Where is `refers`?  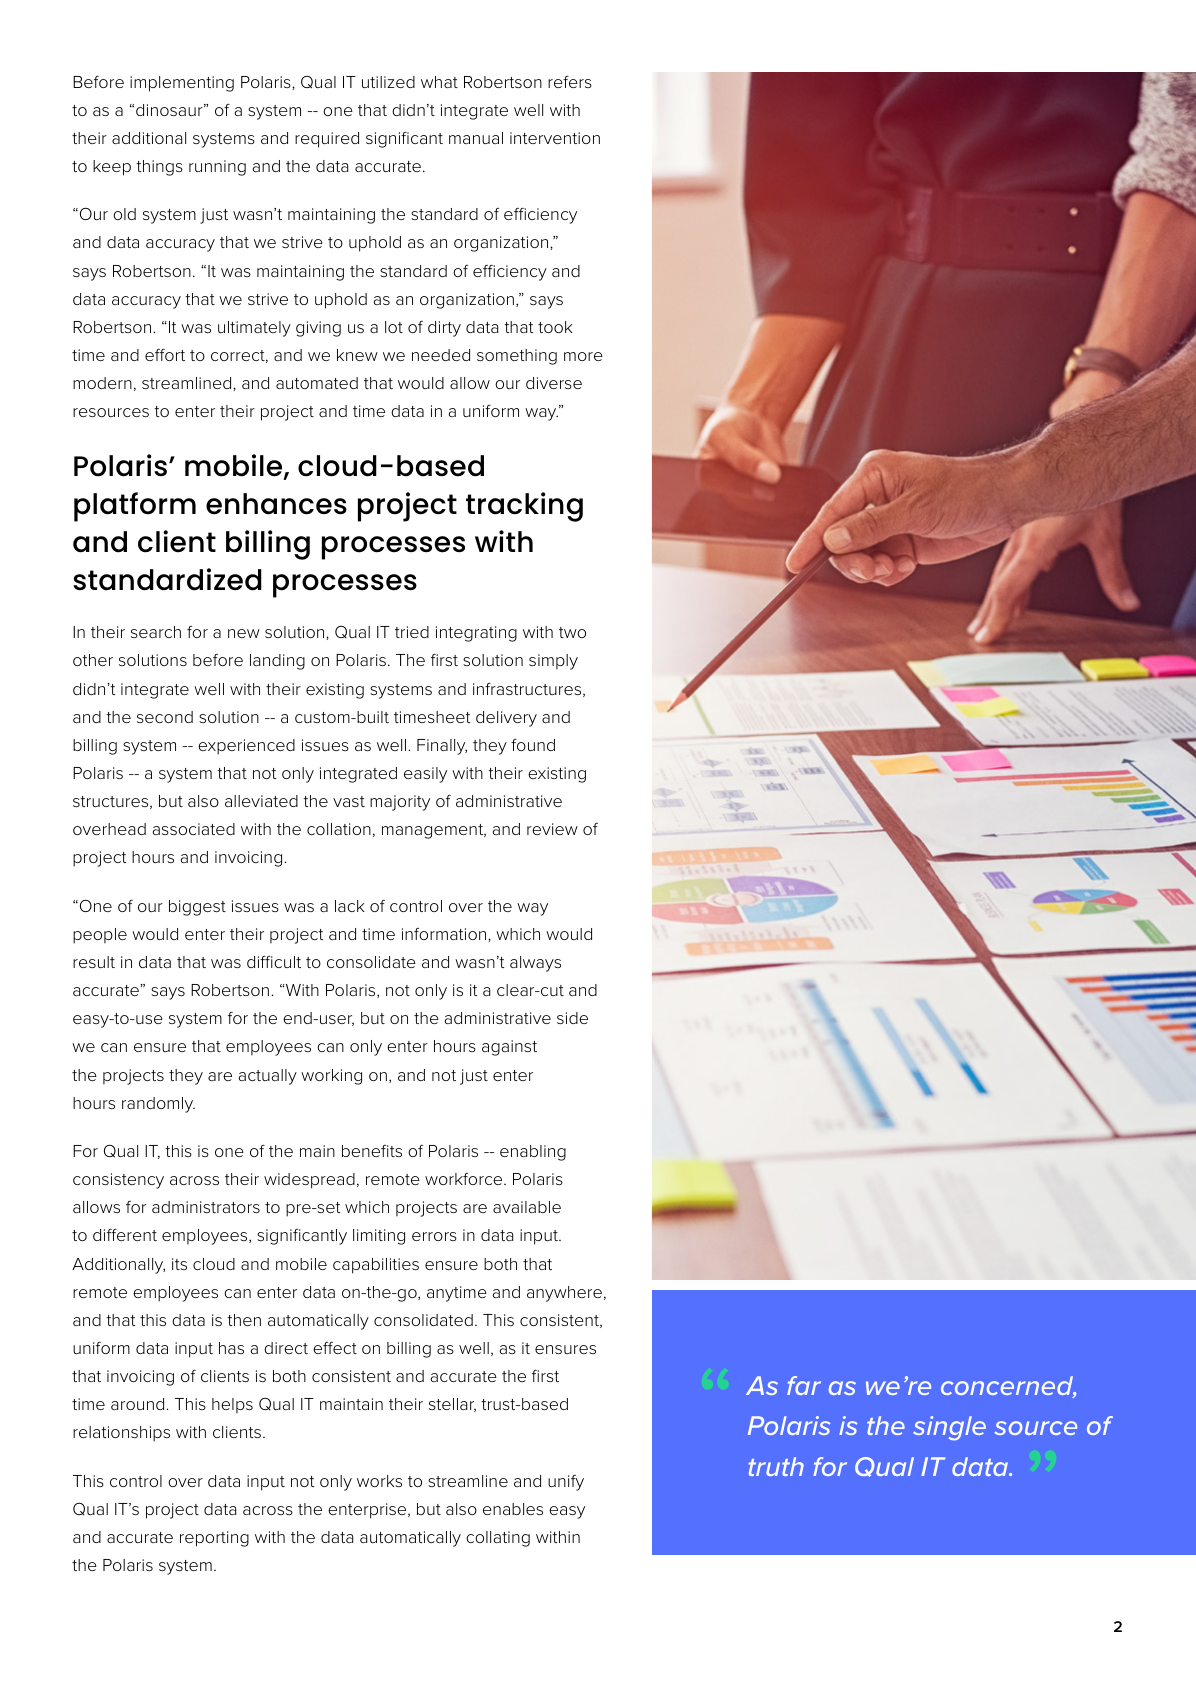 refers is located at coordinates (570, 81).
